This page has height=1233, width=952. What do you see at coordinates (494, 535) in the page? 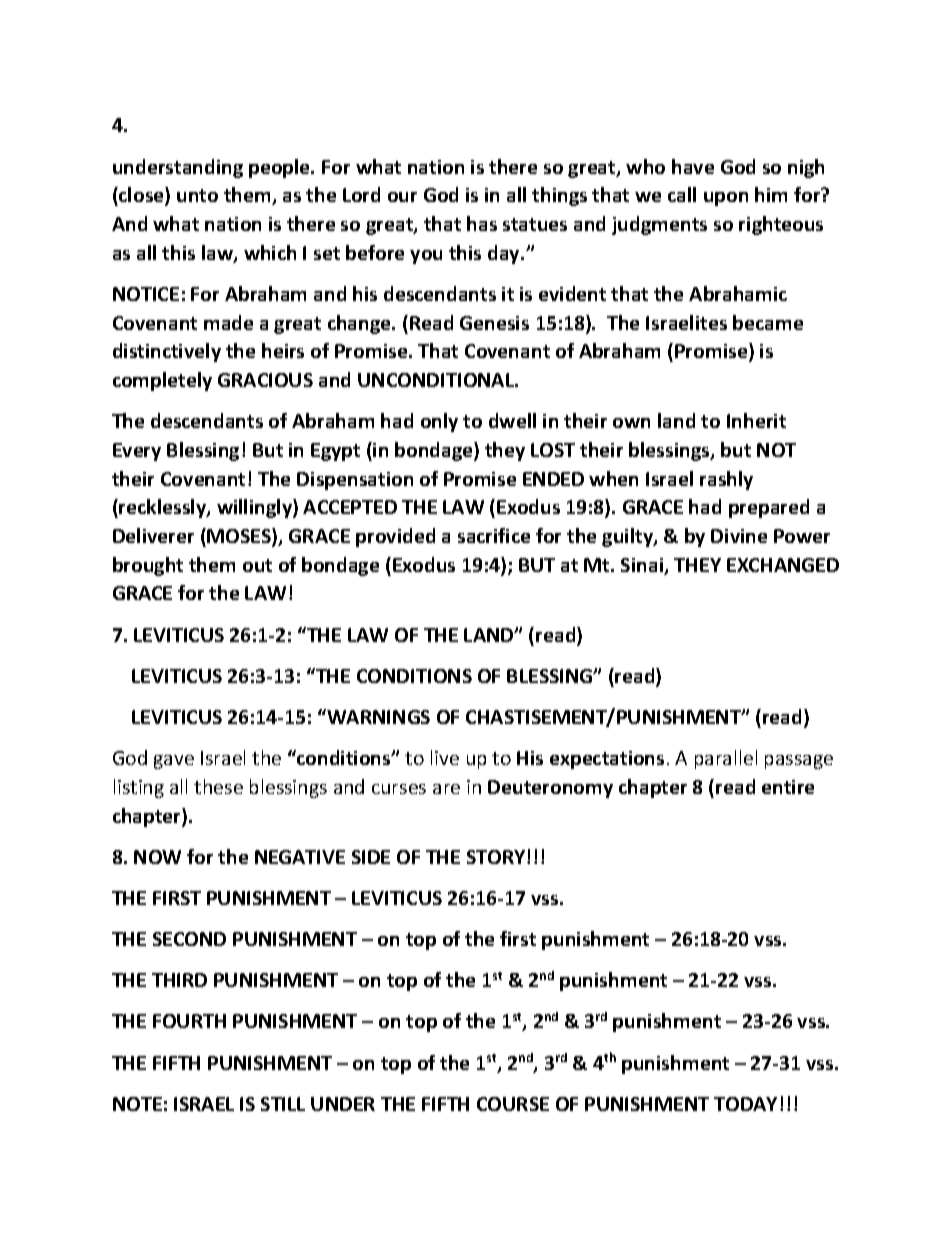
I see `sacrifice` at bounding box center [494, 535].
